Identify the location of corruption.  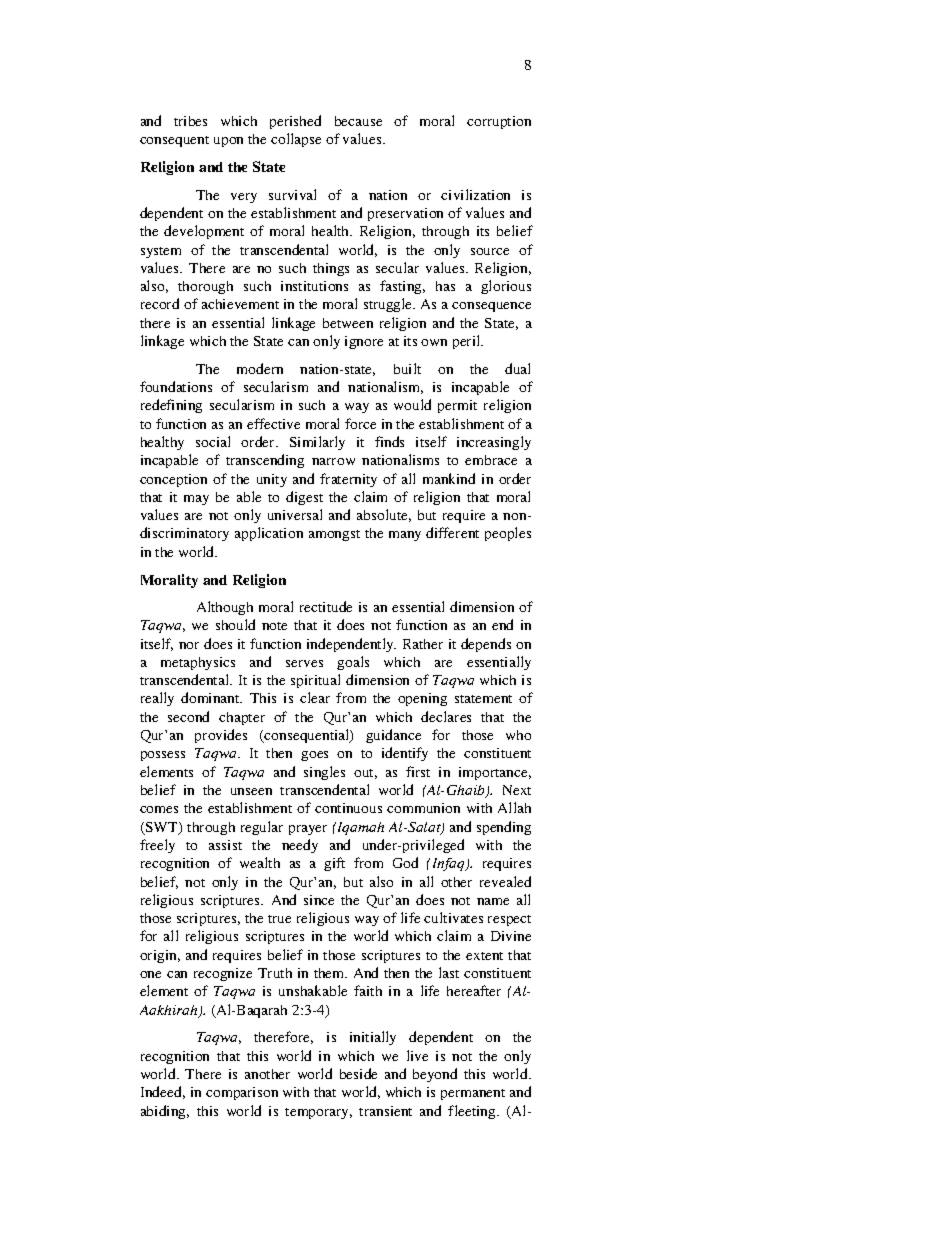
(499, 122).
